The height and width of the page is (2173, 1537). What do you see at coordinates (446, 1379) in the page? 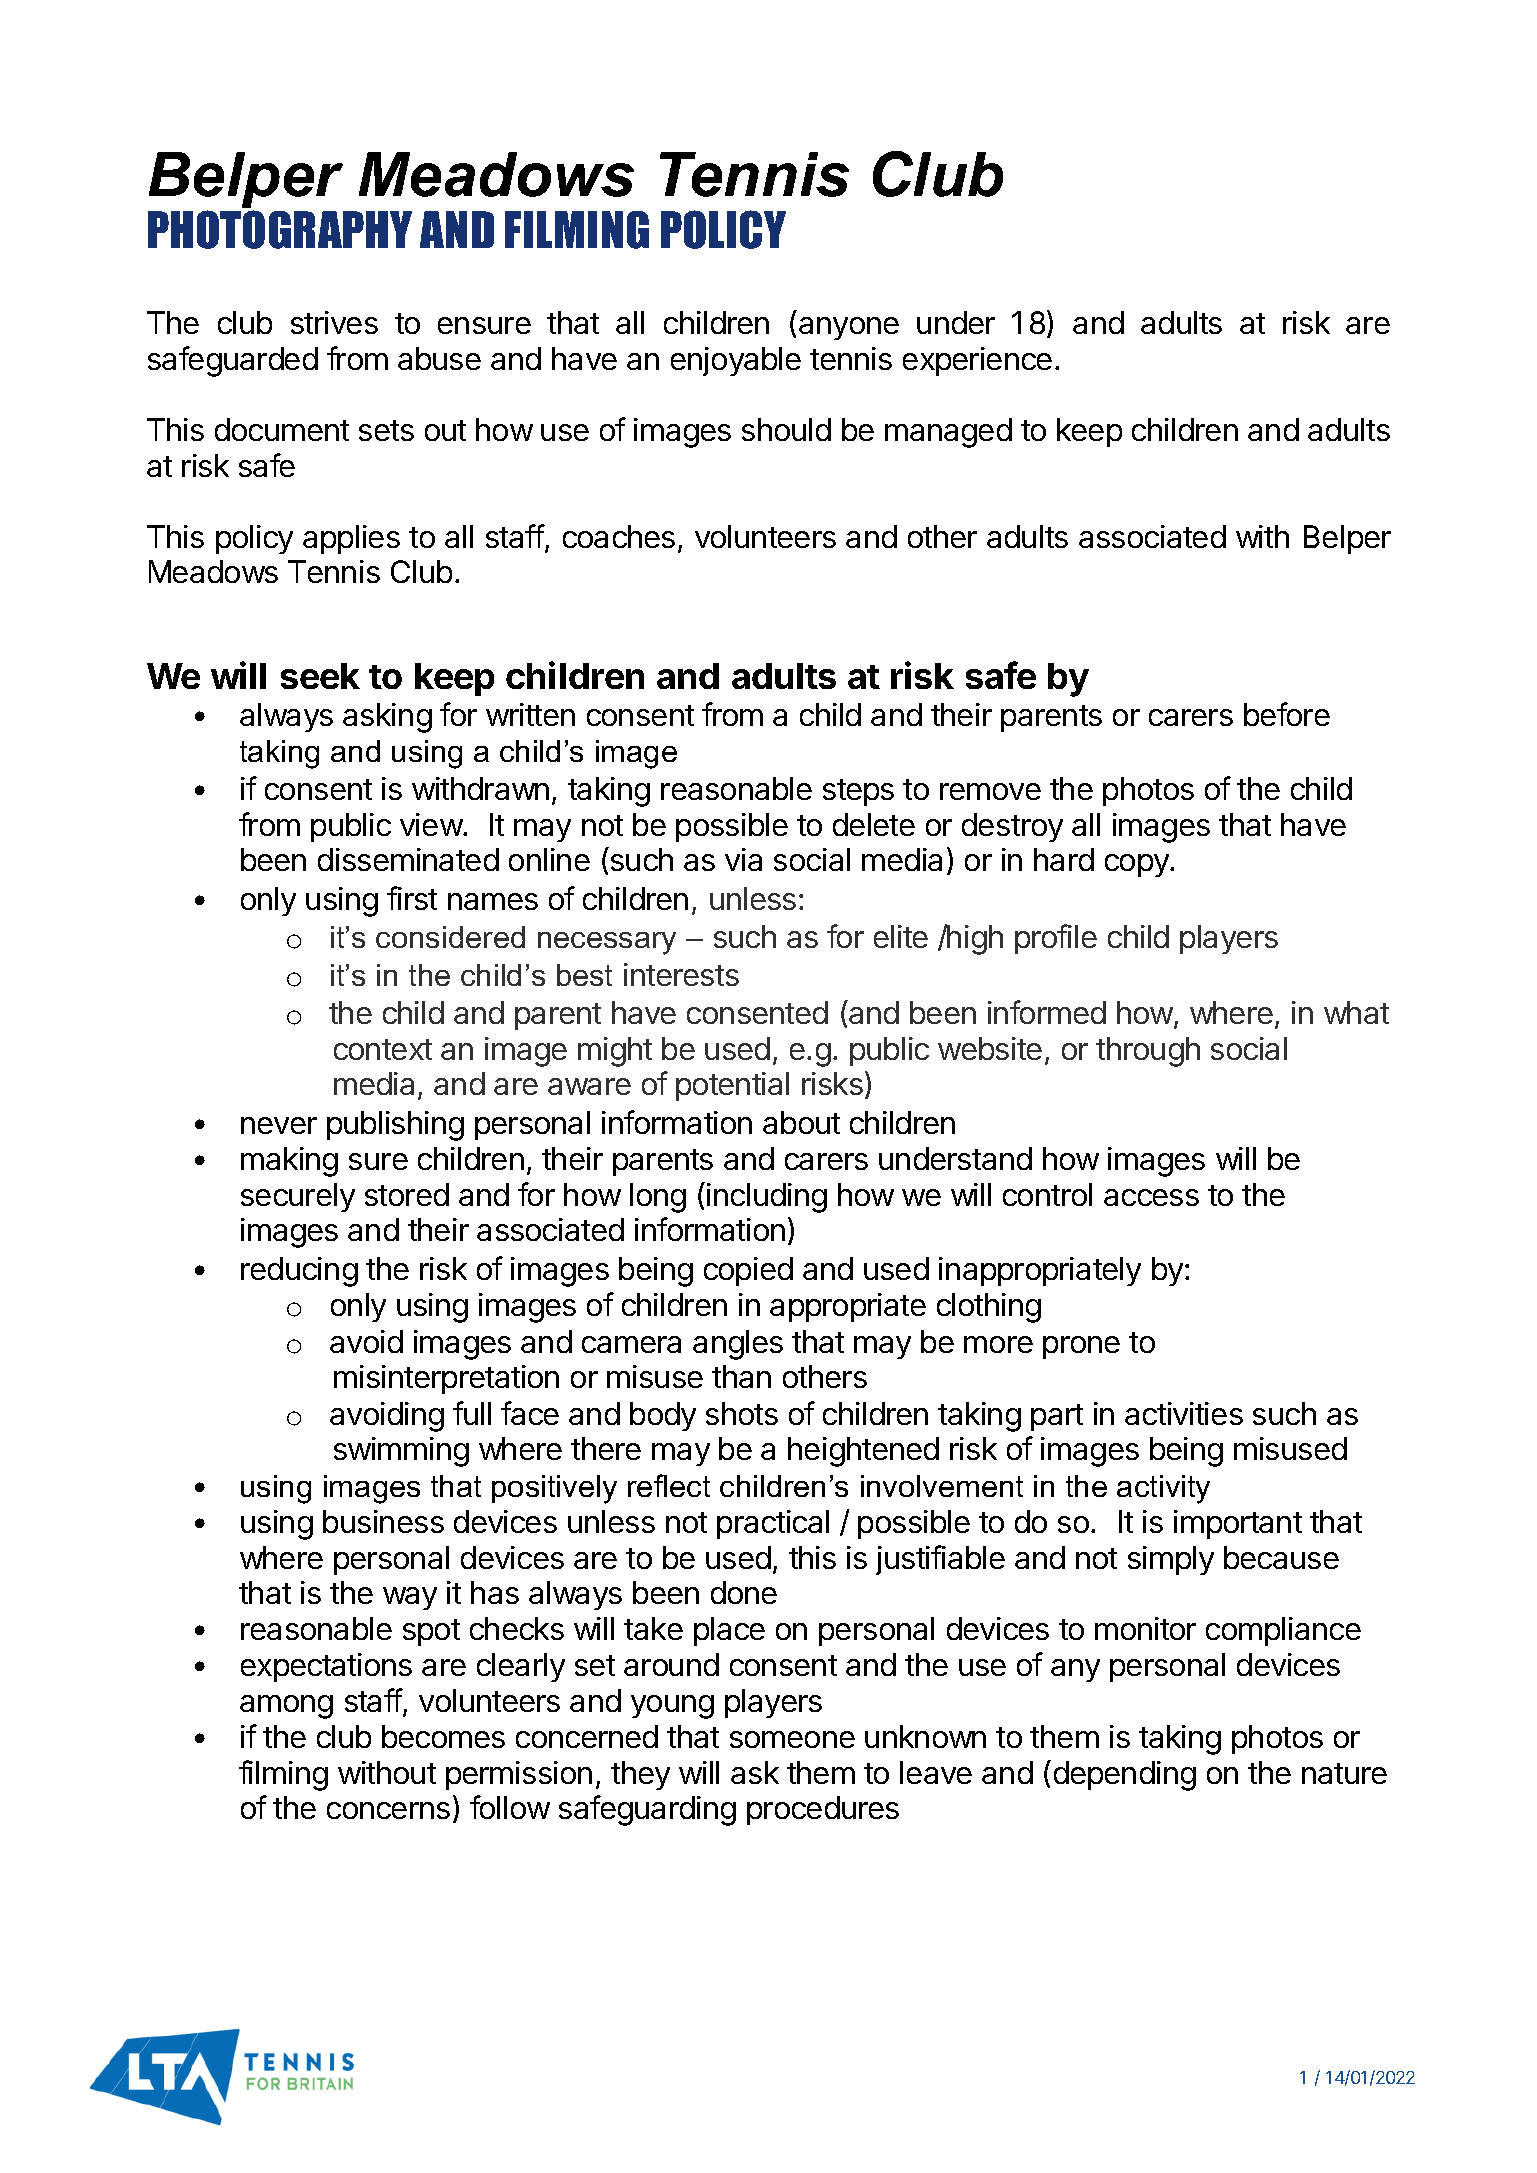
I see `misinterpretation` at bounding box center [446, 1379].
